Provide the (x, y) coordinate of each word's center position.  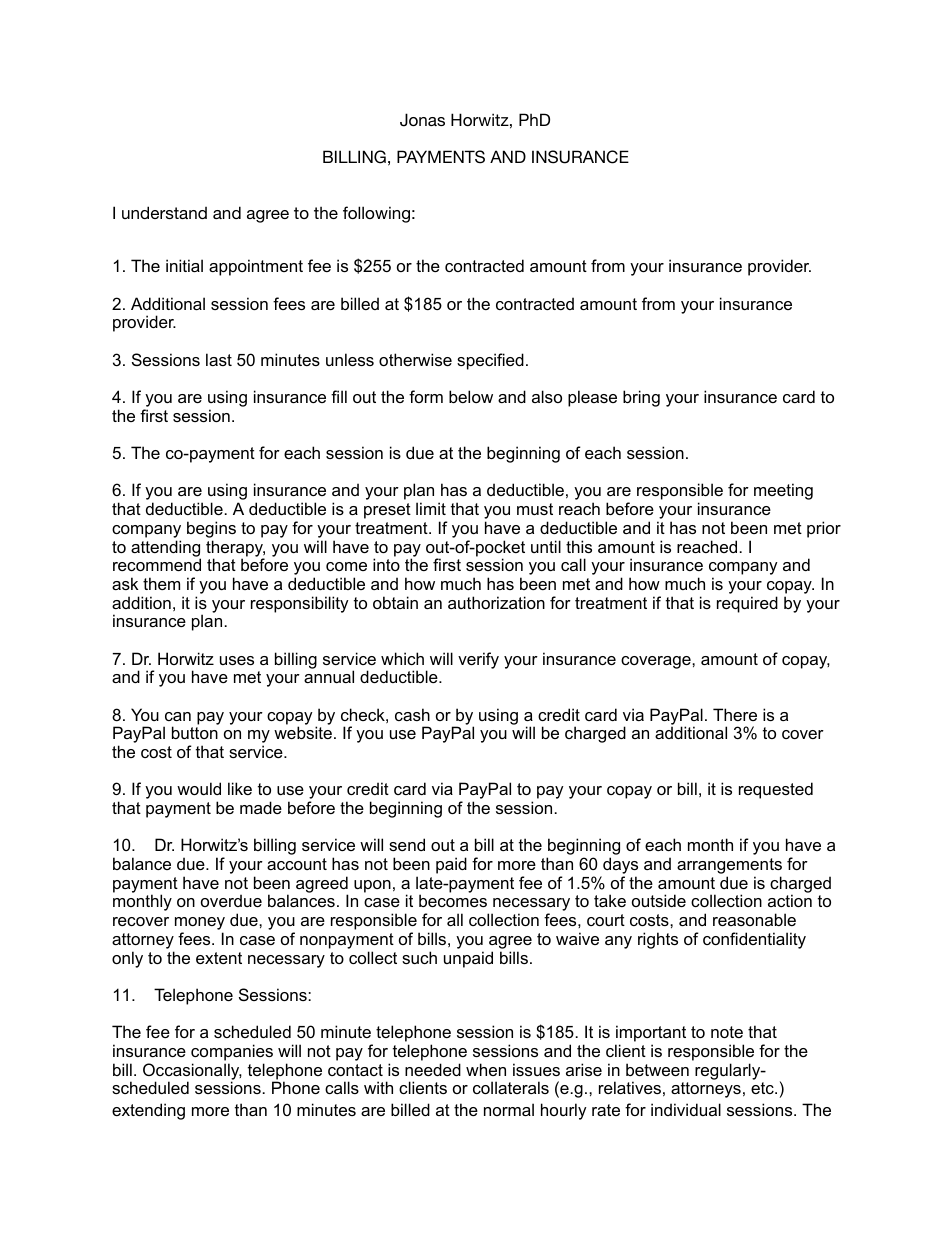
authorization (496, 602)
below (471, 396)
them (161, 583)
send (407, 844)
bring (641, 398)
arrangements (729, 867)
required (747, 604)
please (592, 398)
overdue (231, 900)
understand (164, 212)
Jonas (422, 120)
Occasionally (192, 1072)
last (219, 359)
